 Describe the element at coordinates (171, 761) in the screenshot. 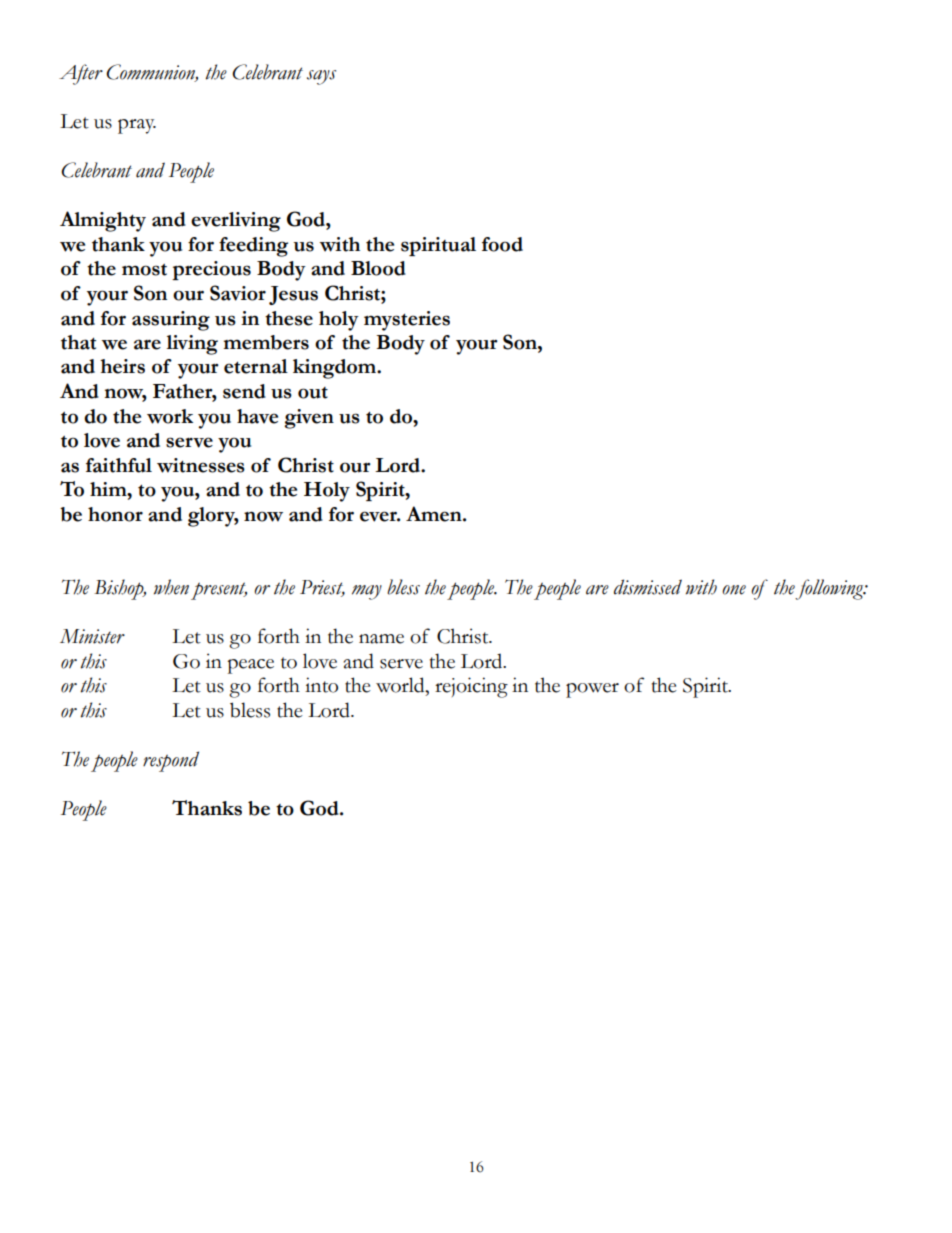

I see `respond` at that location.
